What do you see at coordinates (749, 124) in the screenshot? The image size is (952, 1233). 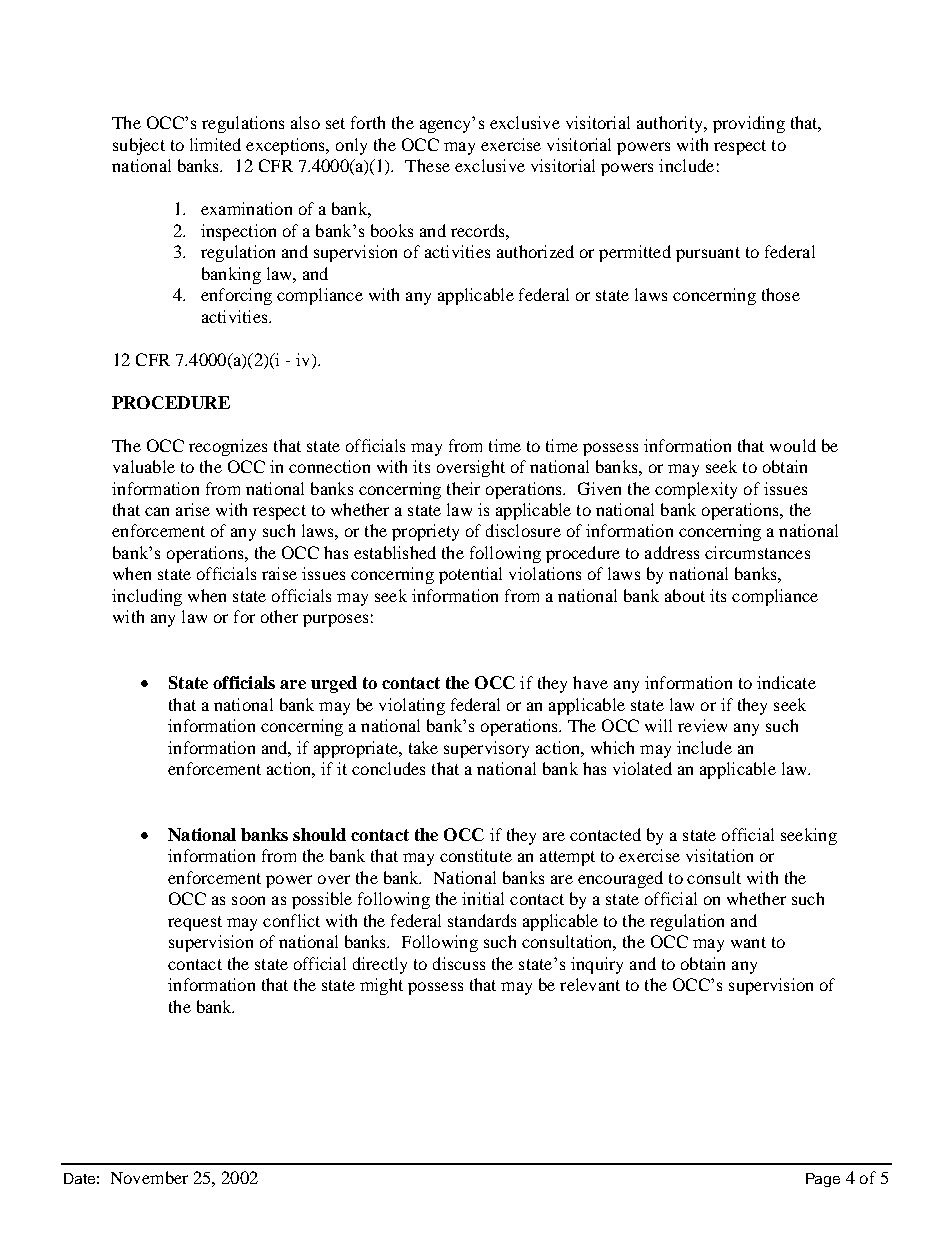 I see `providing` at bounding box center [749, 124].
